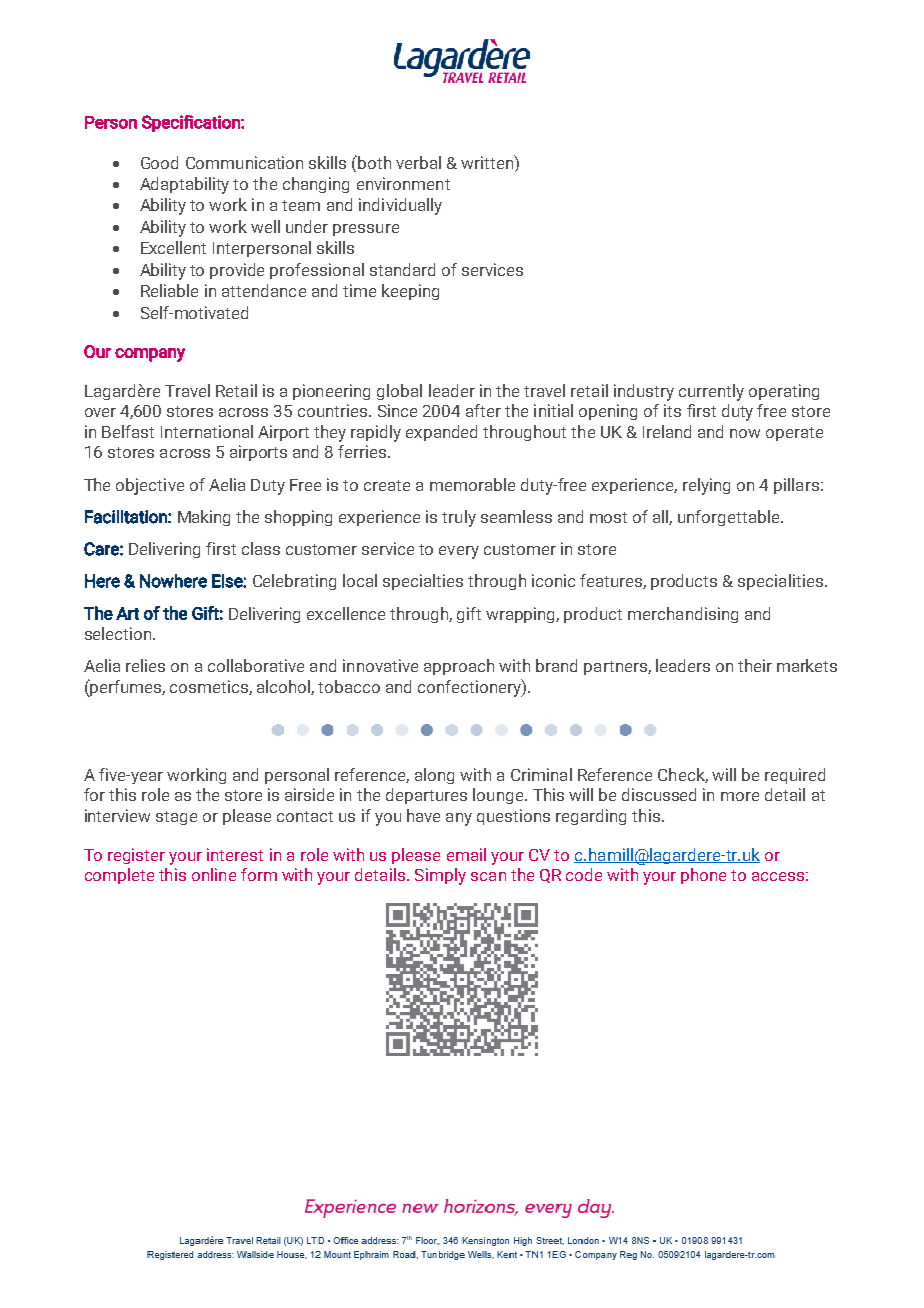 The image size is (924, 1308). What do you see at coordinates (214, 874) in the document?
I see `online` at bounding box center [214, 874].
